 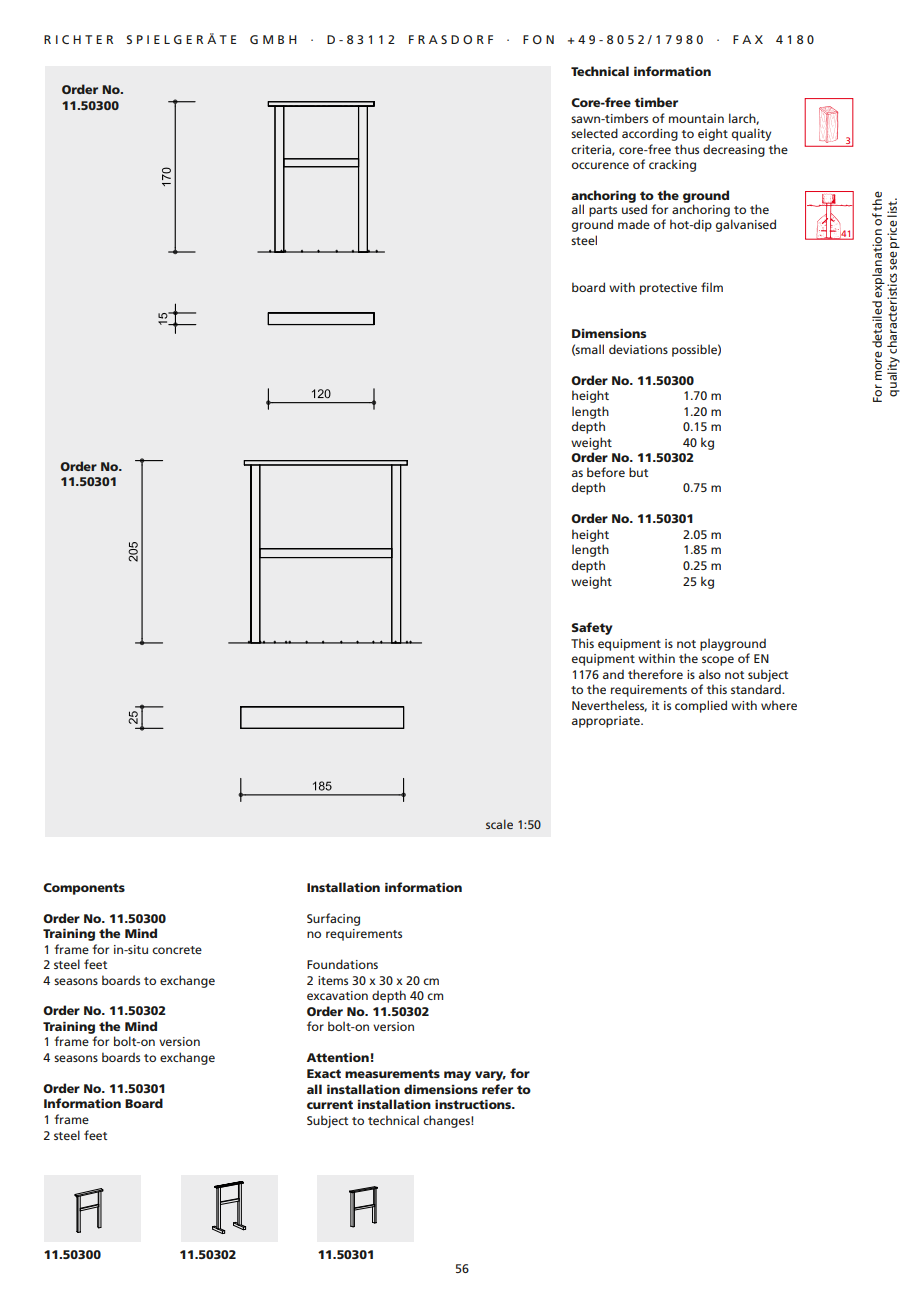 I want to click on deviations, so click(x=638, y=349).
